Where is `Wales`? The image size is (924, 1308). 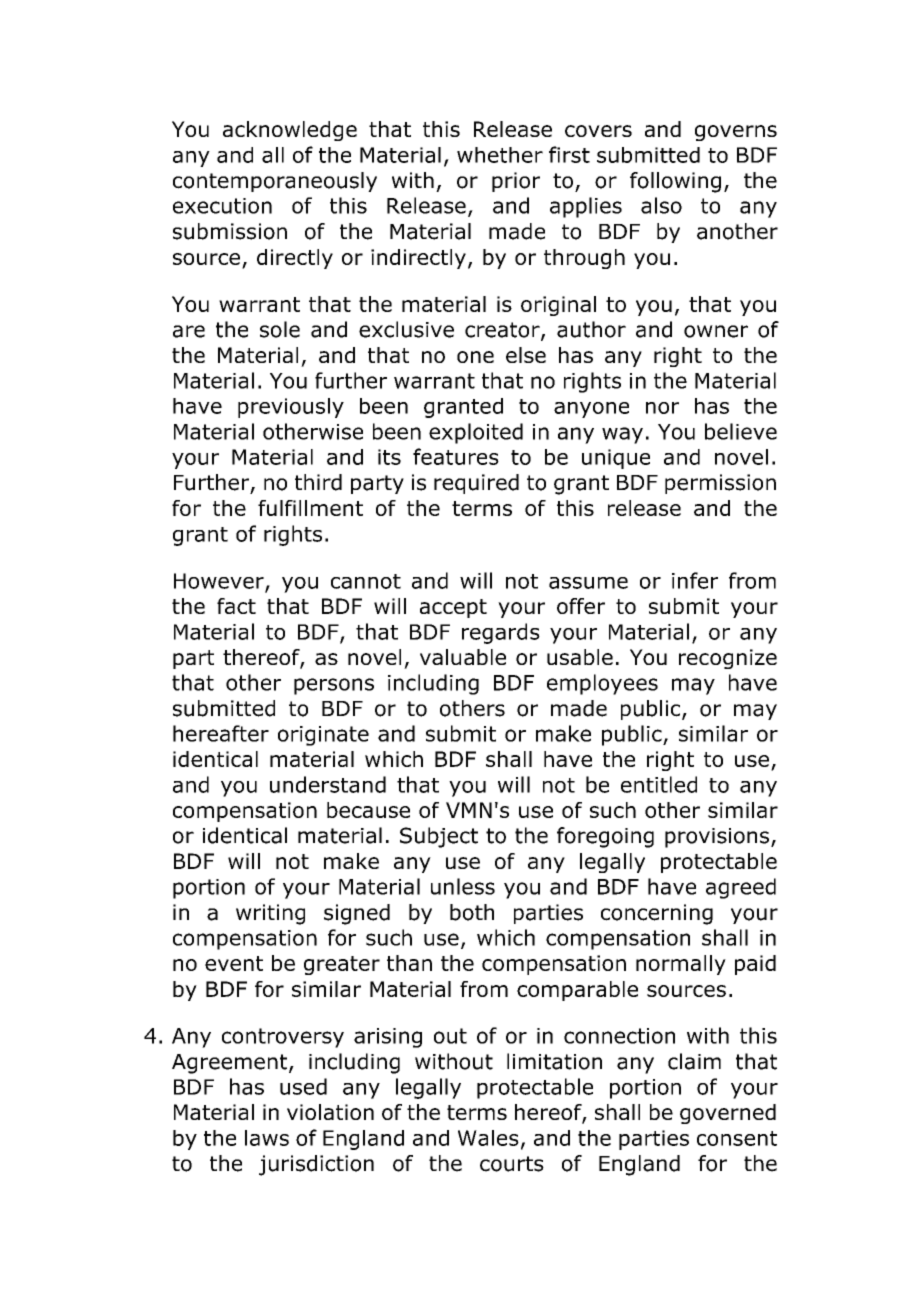
Wales is located at coordinates (488, 1138).
